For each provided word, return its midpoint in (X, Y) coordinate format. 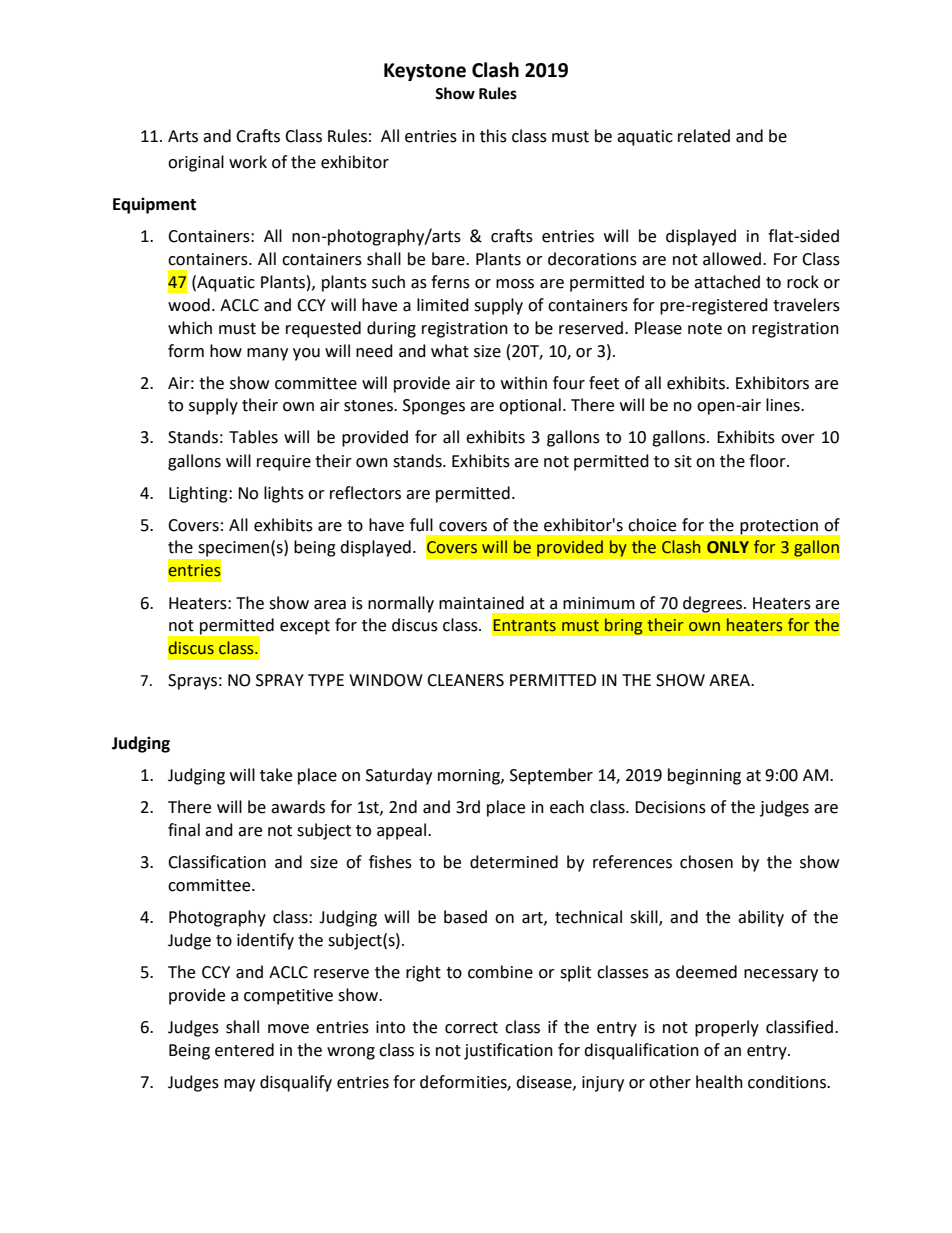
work (248, 162)
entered (244, 1050)
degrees (714, 604)
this (493, 136)
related (704, 136)
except (305, 627)
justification (508, 1051)
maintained (481, 603)
